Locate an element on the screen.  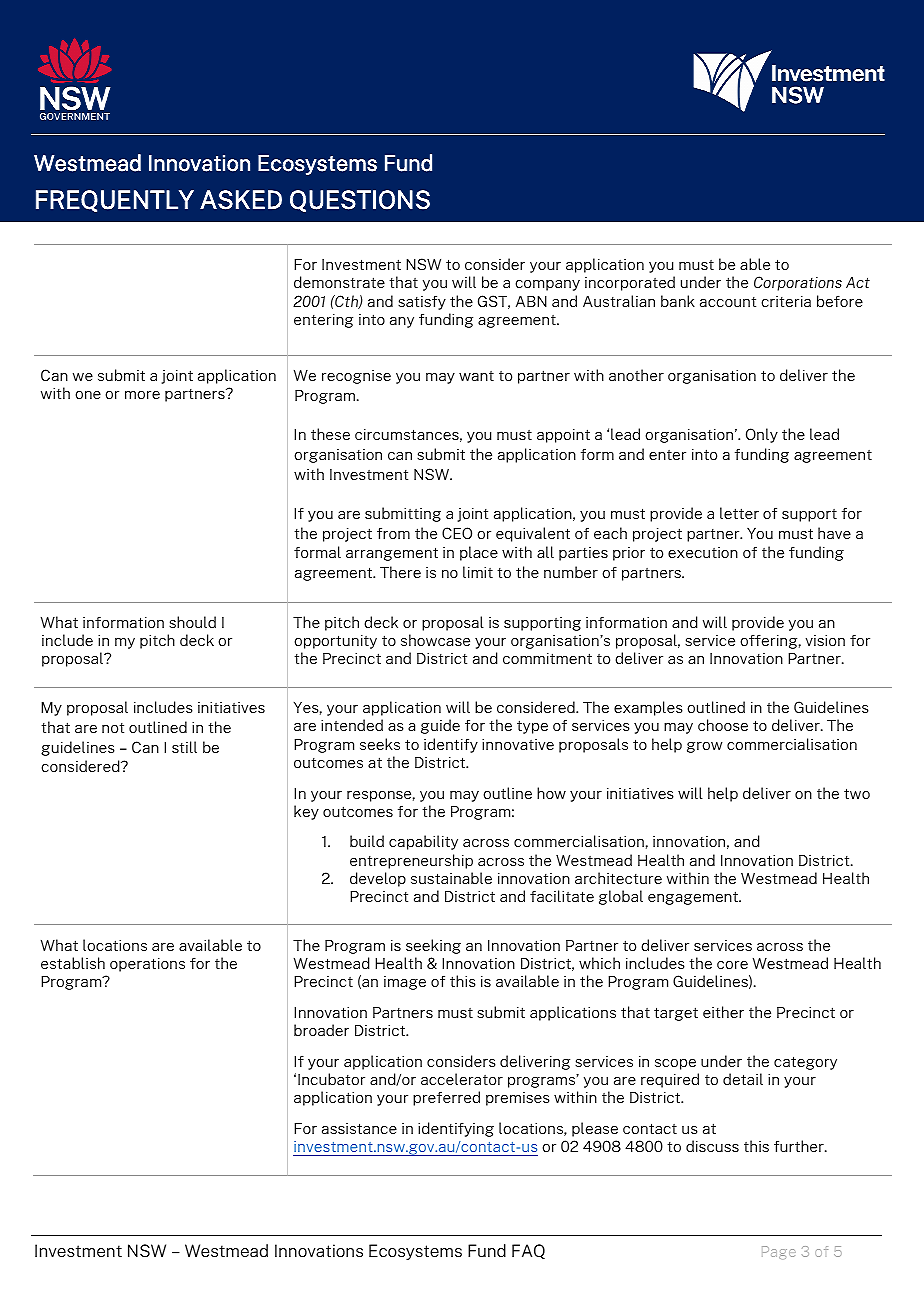
should is located at coordinates (192, 622).
